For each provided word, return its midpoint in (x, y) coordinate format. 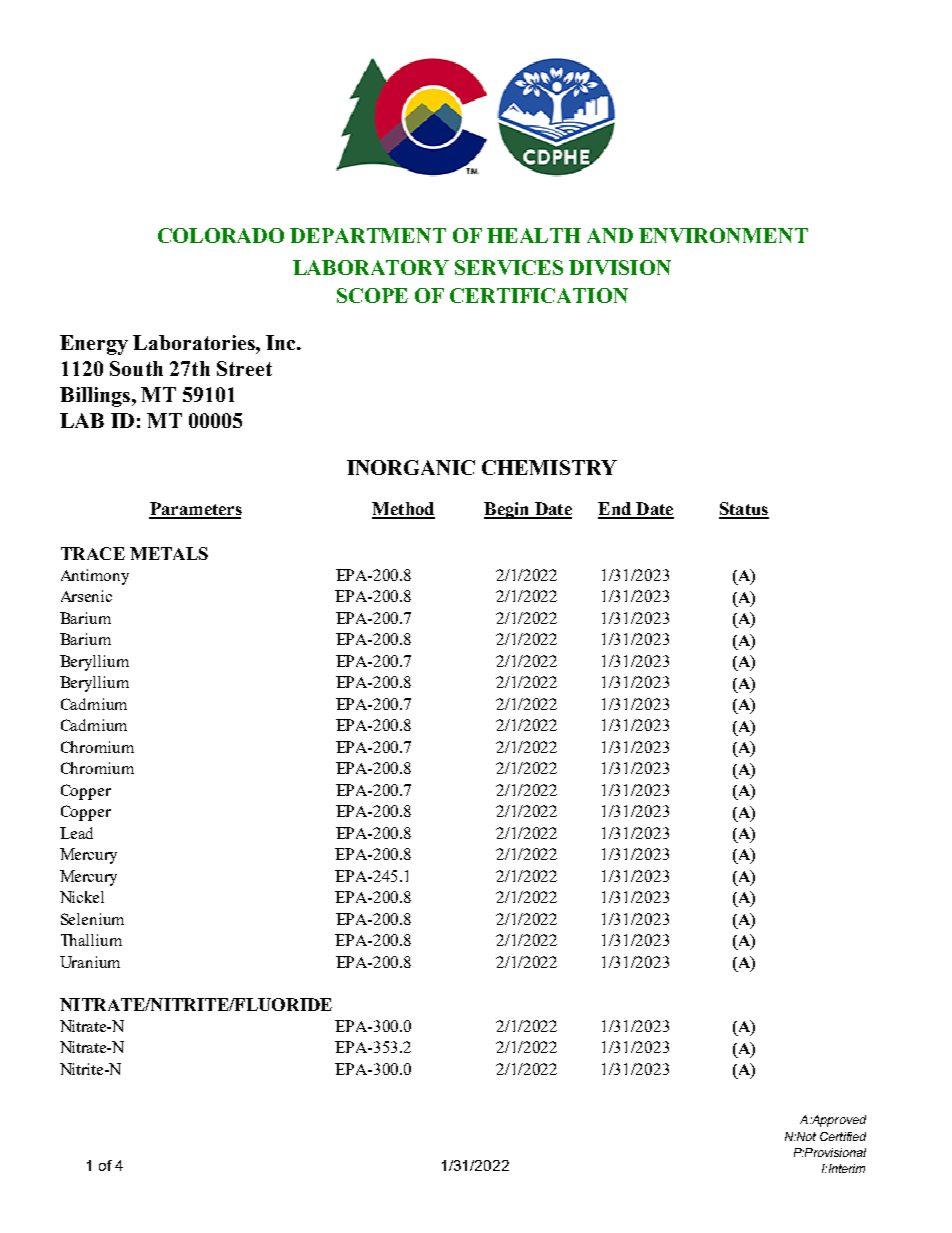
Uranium (90, 962)
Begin (508, 510)
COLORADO (221, 235)
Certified (843, 1136)
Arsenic (86, 596)
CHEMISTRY (549, 467)
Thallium (91, 940)
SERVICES (509, 267)
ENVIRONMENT (723, 235)
